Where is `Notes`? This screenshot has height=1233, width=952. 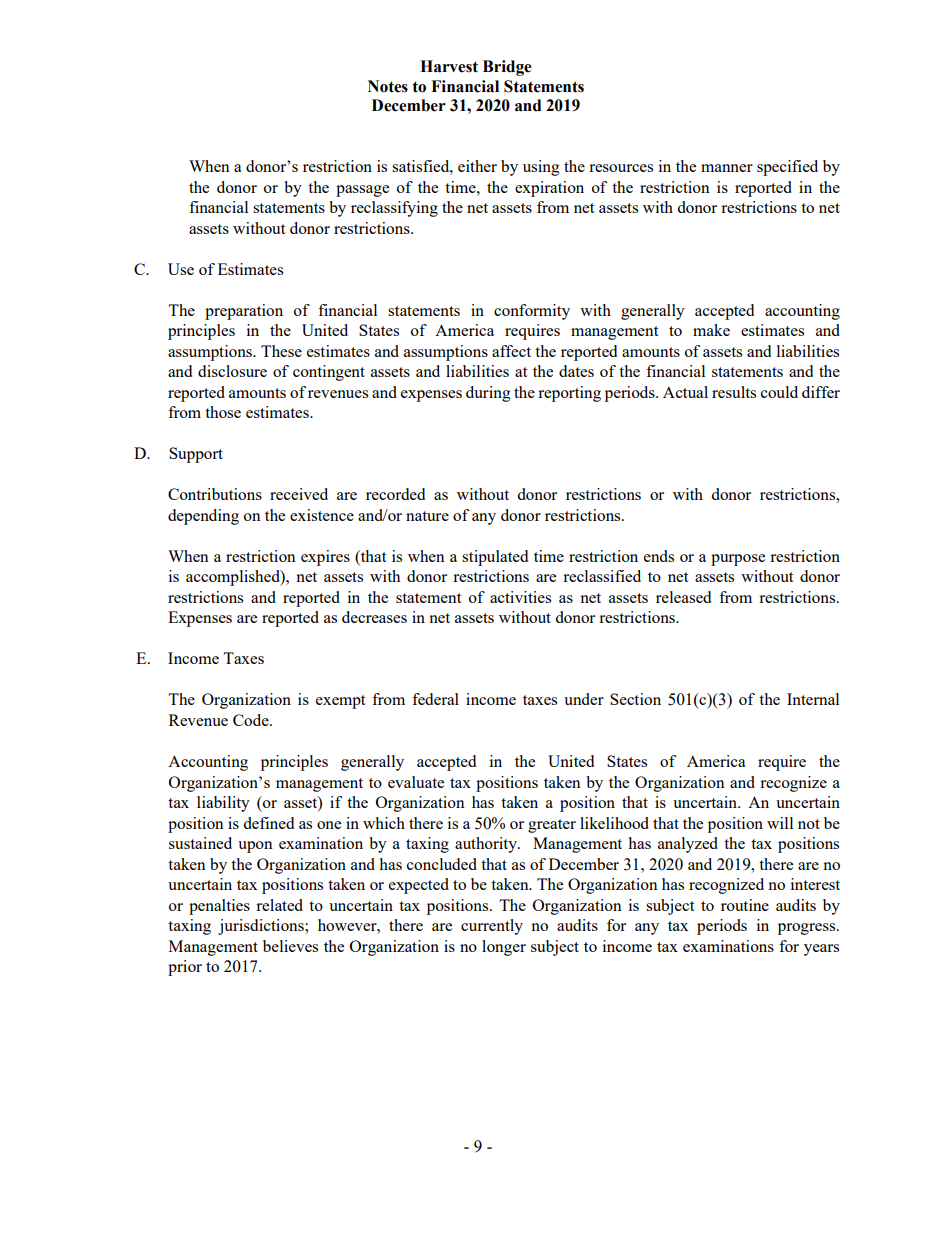
Notes is located at coordinates (388, 86).
